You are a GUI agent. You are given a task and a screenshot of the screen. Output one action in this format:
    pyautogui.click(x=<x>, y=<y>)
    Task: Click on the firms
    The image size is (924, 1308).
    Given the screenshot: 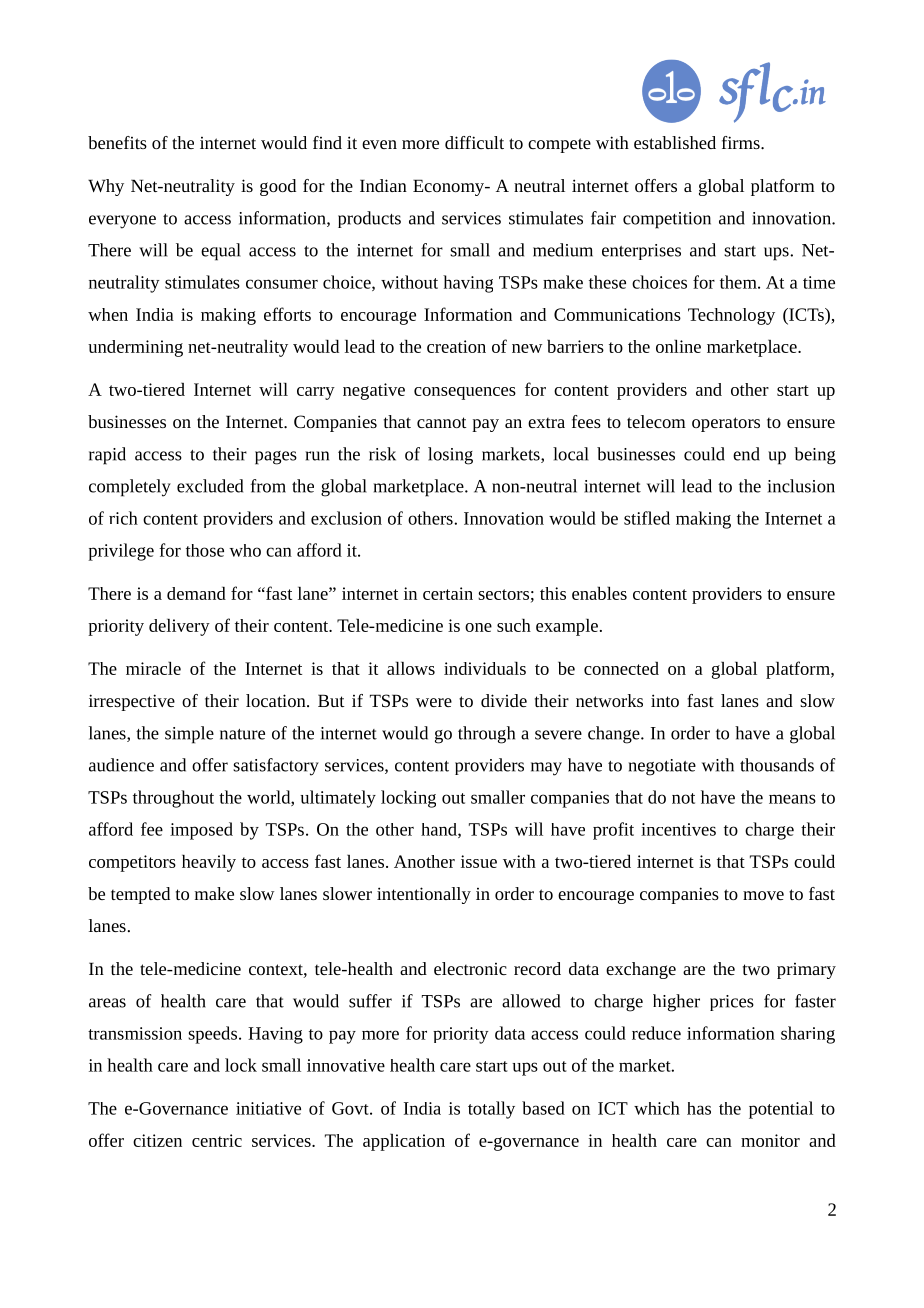 What is the action you would take?
    pyautogui.click(x=742, y=142)
